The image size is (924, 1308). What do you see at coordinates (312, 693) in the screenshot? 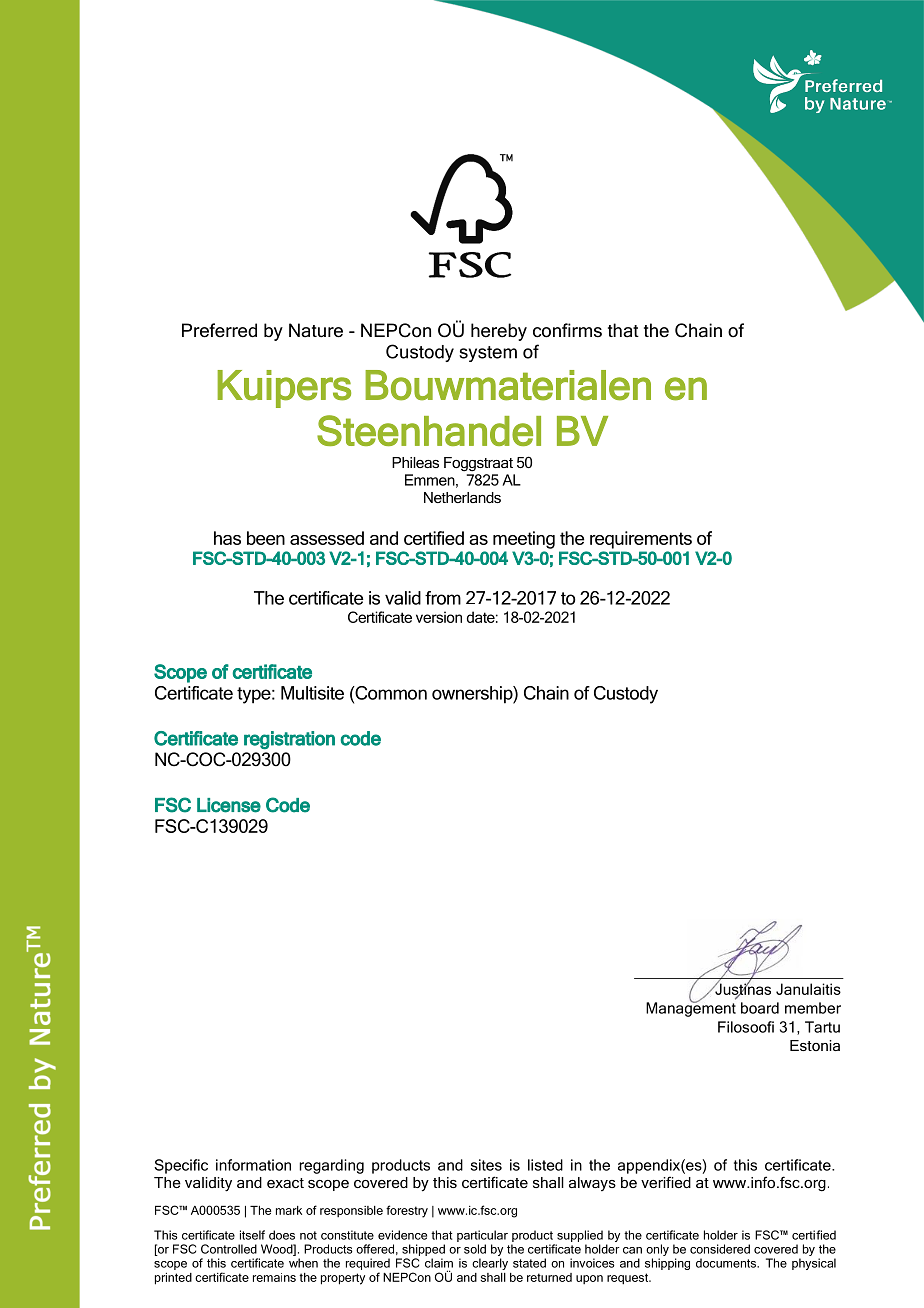
I see `Multisite` at bounding box center [312, 693].
